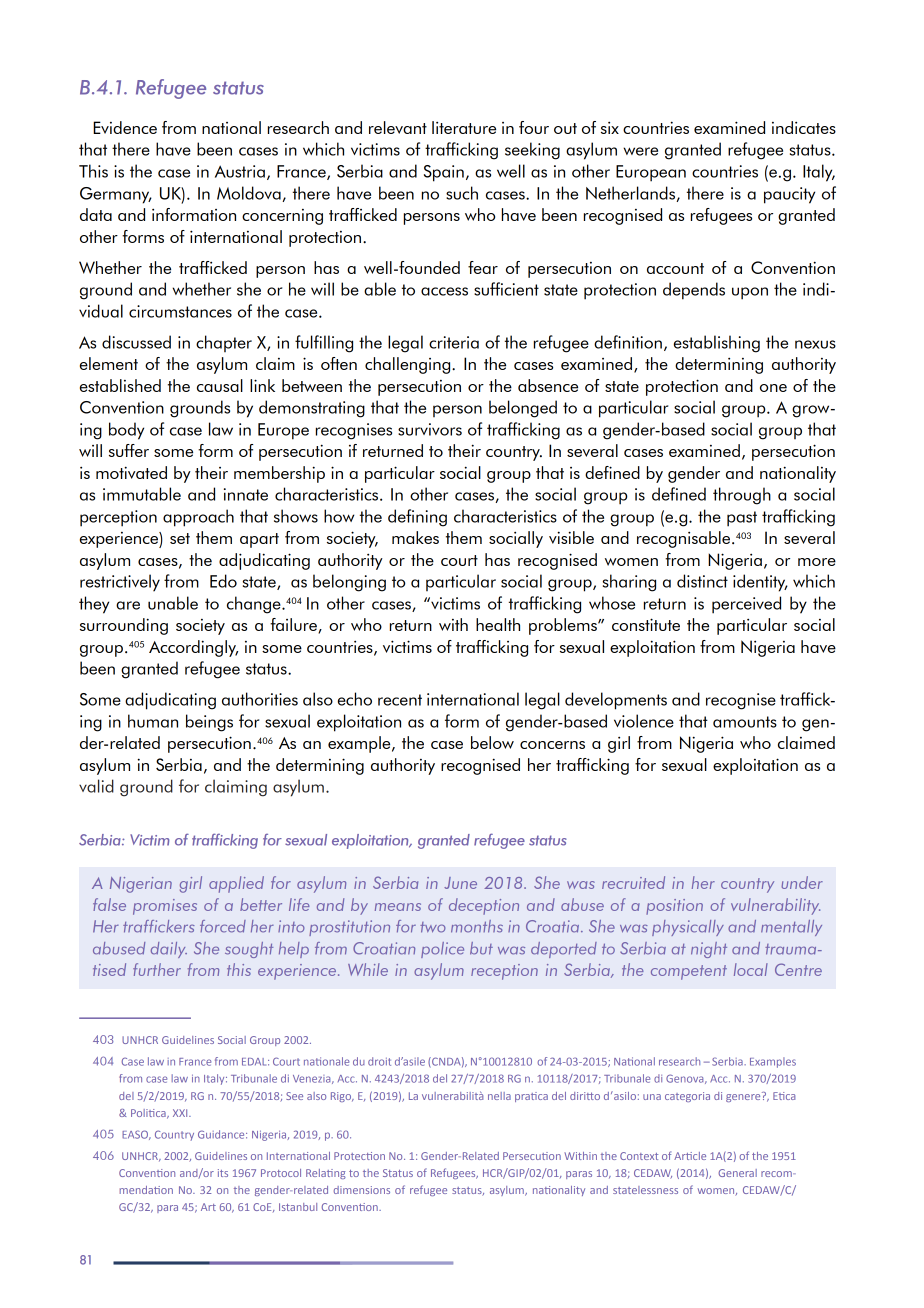 This screenshot has width=924, height=1308. Describe the element at coordinates (745, 722) in the screenshot. I see `amounts` at that location.
